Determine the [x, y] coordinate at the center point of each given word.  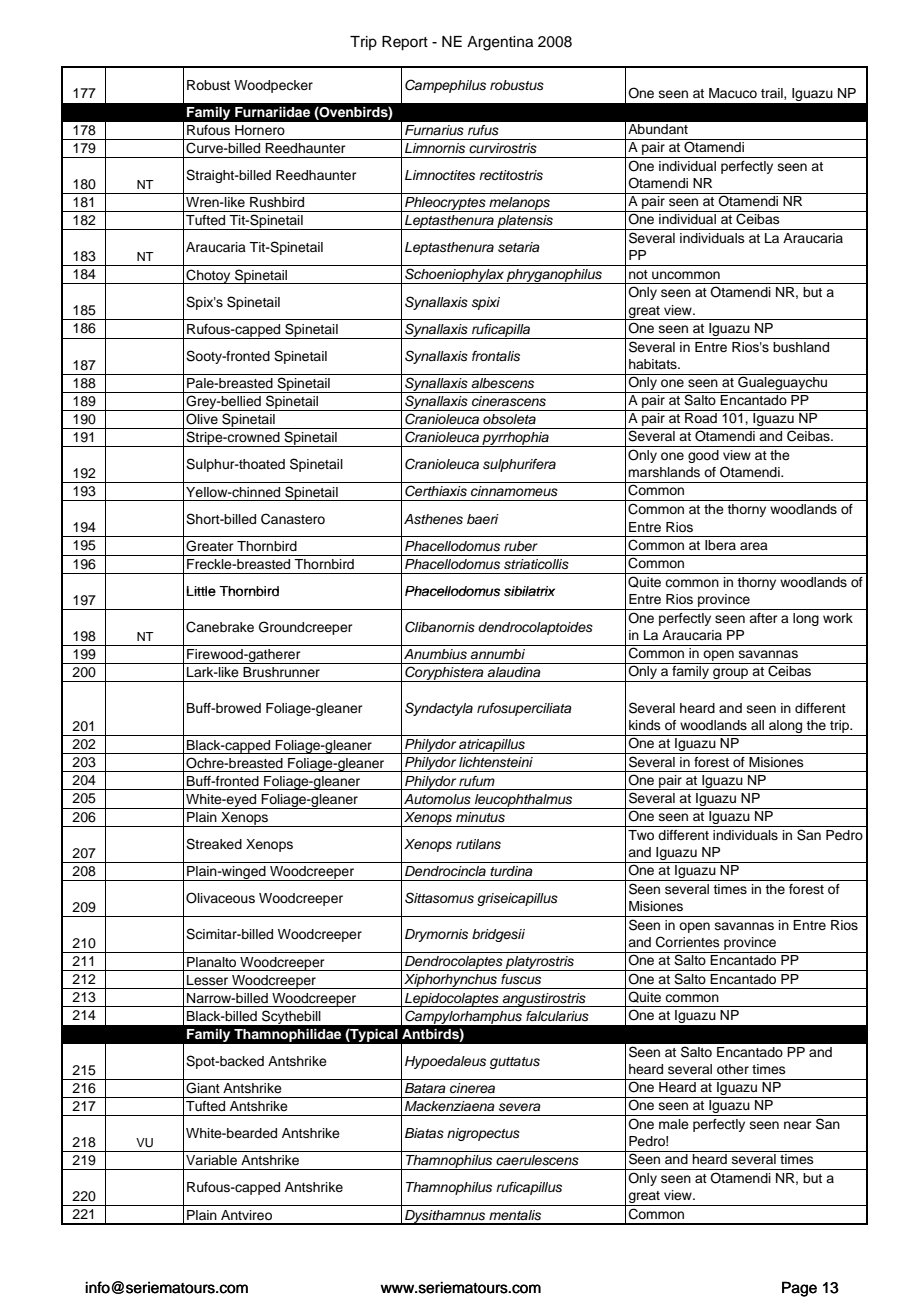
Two [641, 835]
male [674, 1124]
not [638, 274]
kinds [645, 725]
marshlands [664, 472]
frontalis [496, 356]
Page [799, 1289]
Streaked [214, 844]
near [798, 1125]
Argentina [500, 43]
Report [405, 43]
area [754, 546]
